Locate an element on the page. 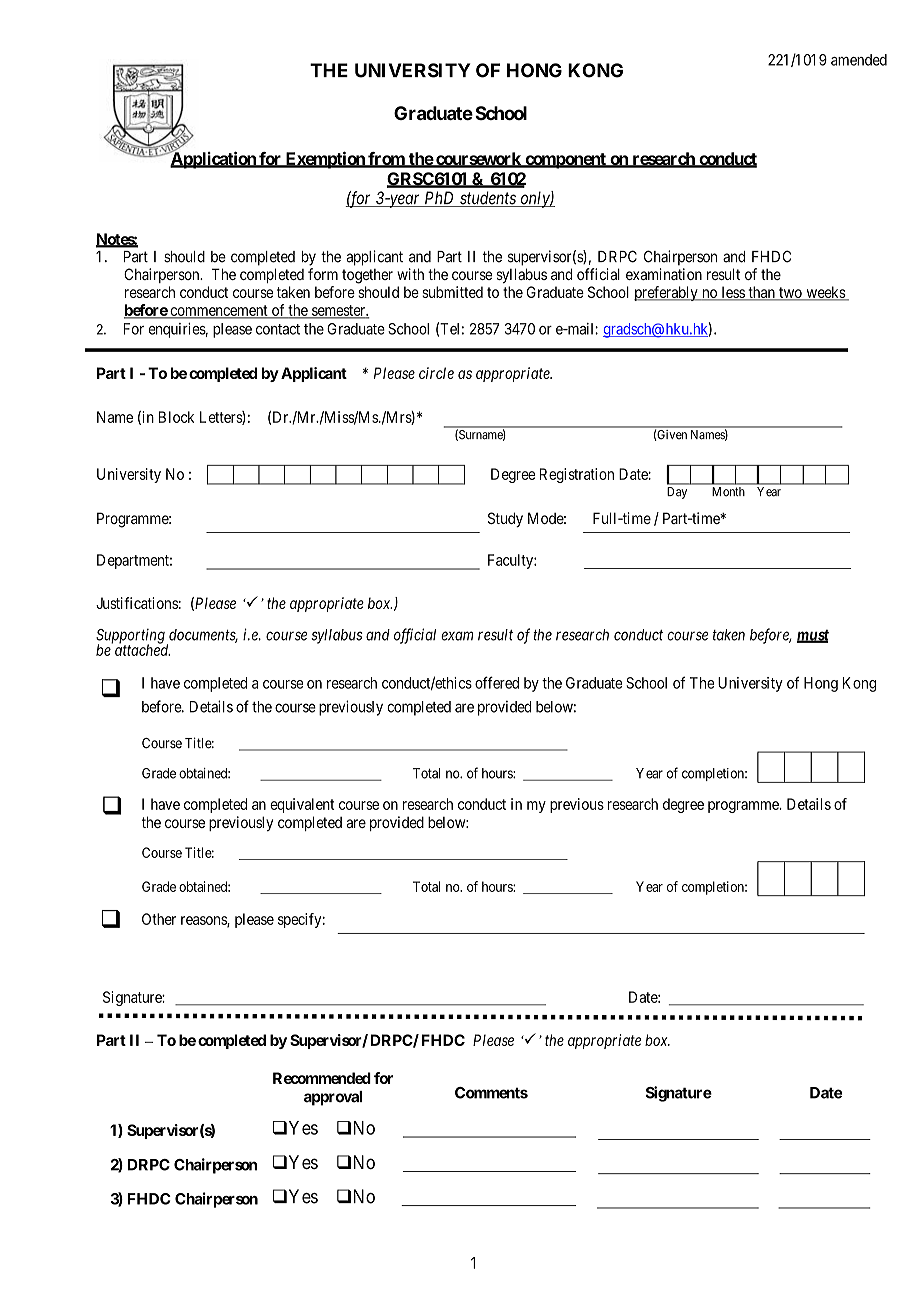 This image has width=924, height=1307. Other is located at coordinates (159, 919).
